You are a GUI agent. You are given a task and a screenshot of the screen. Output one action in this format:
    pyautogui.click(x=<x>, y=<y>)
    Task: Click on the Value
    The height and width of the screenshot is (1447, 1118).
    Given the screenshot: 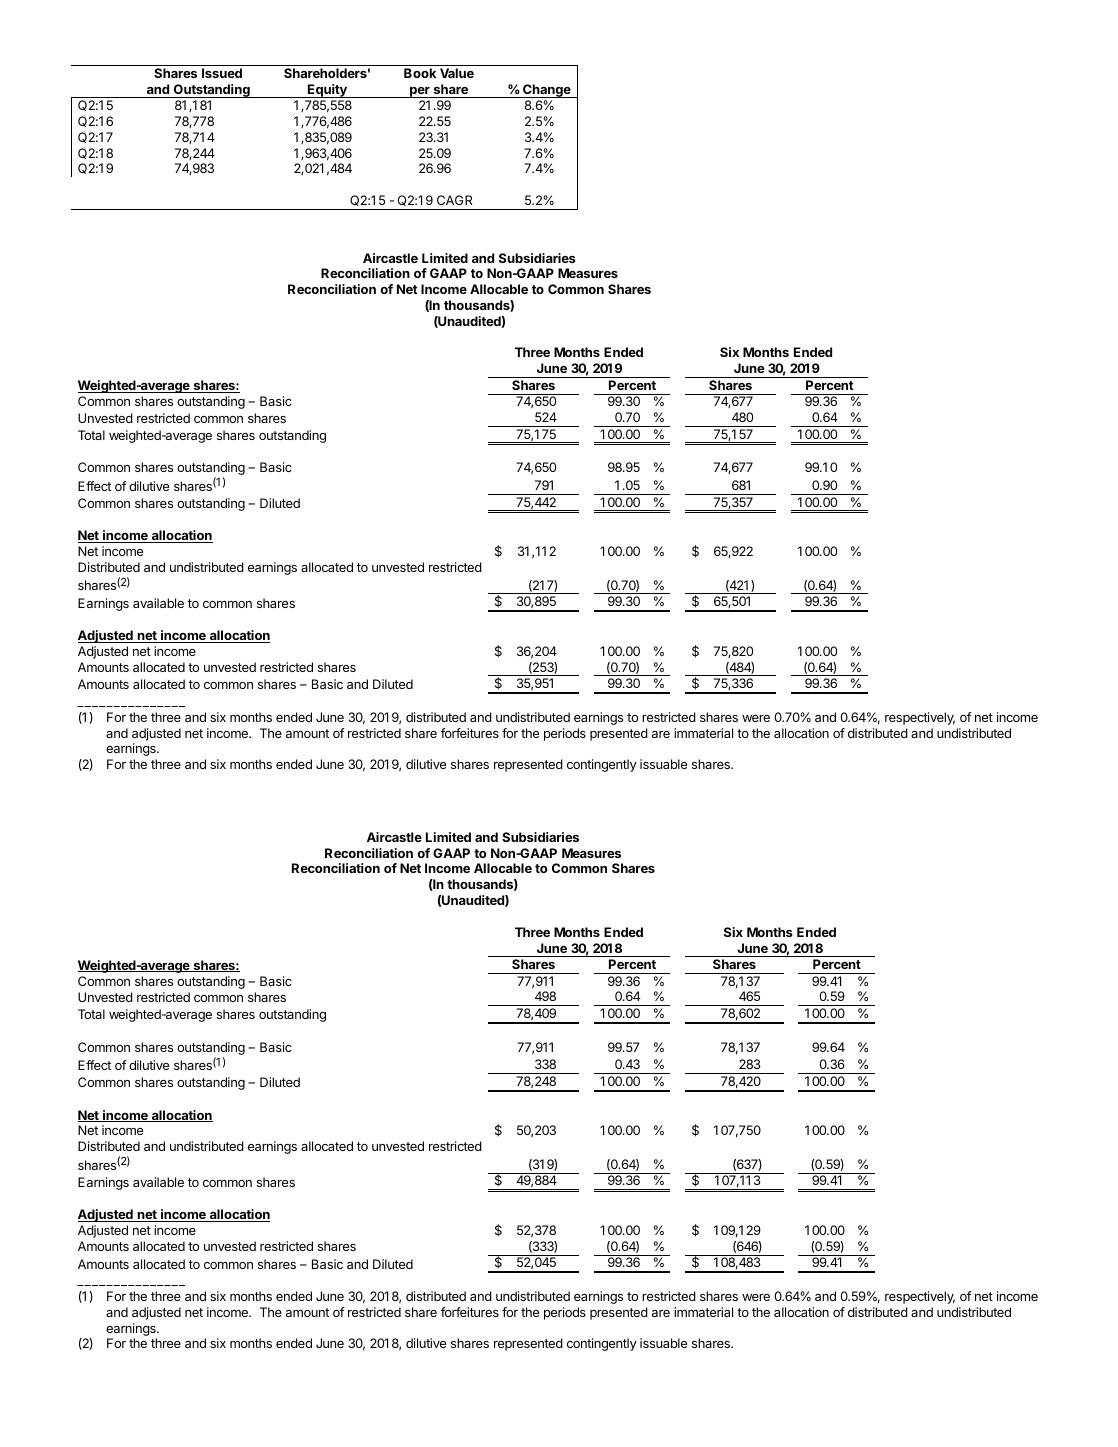 What is the action you would take?
    pyautogui.click(x=457, y=73)
